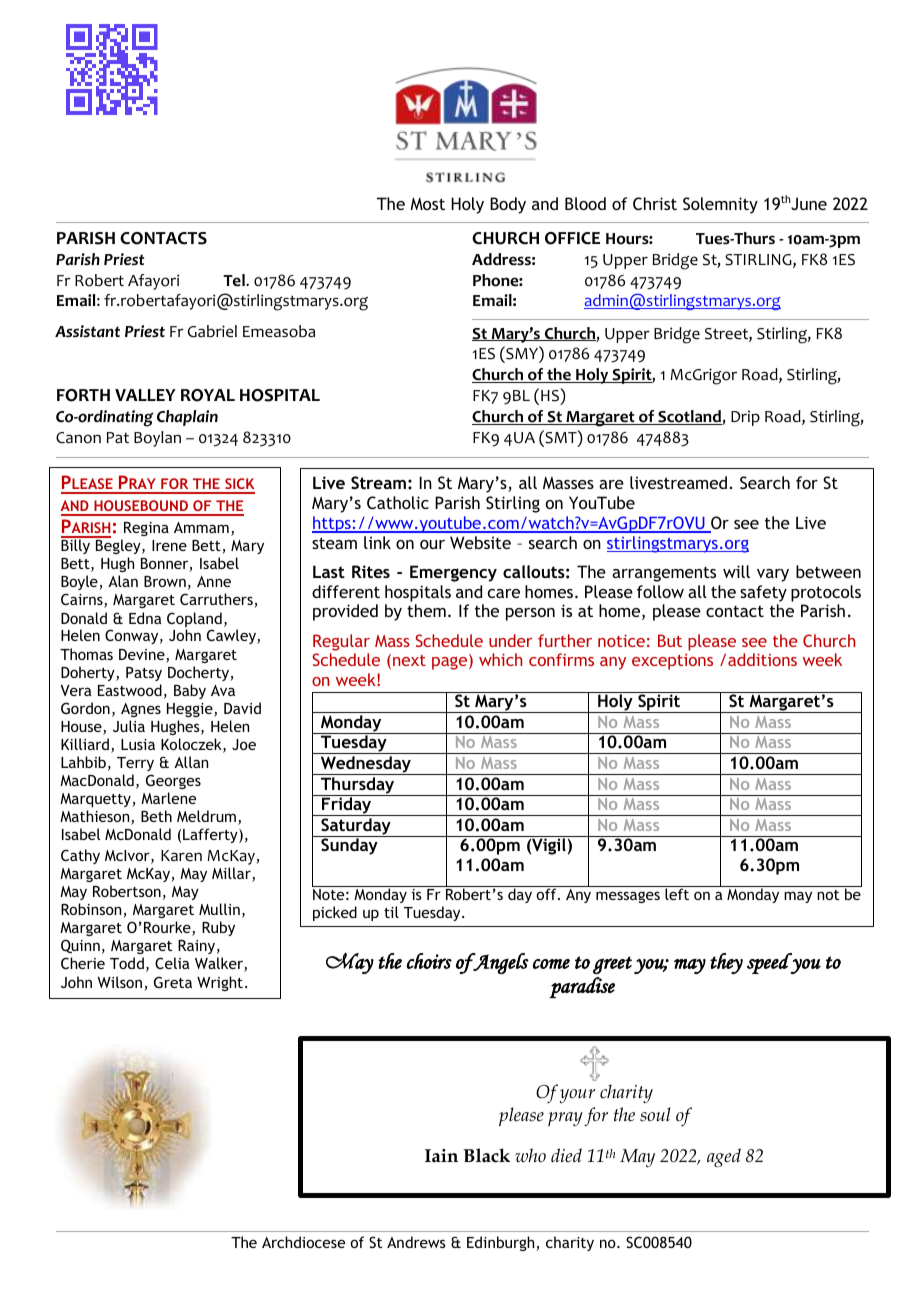  What do you see at coordinates (398, 502) in the screenshot?
I see `Catholic` at bounding box center [398, 502].
